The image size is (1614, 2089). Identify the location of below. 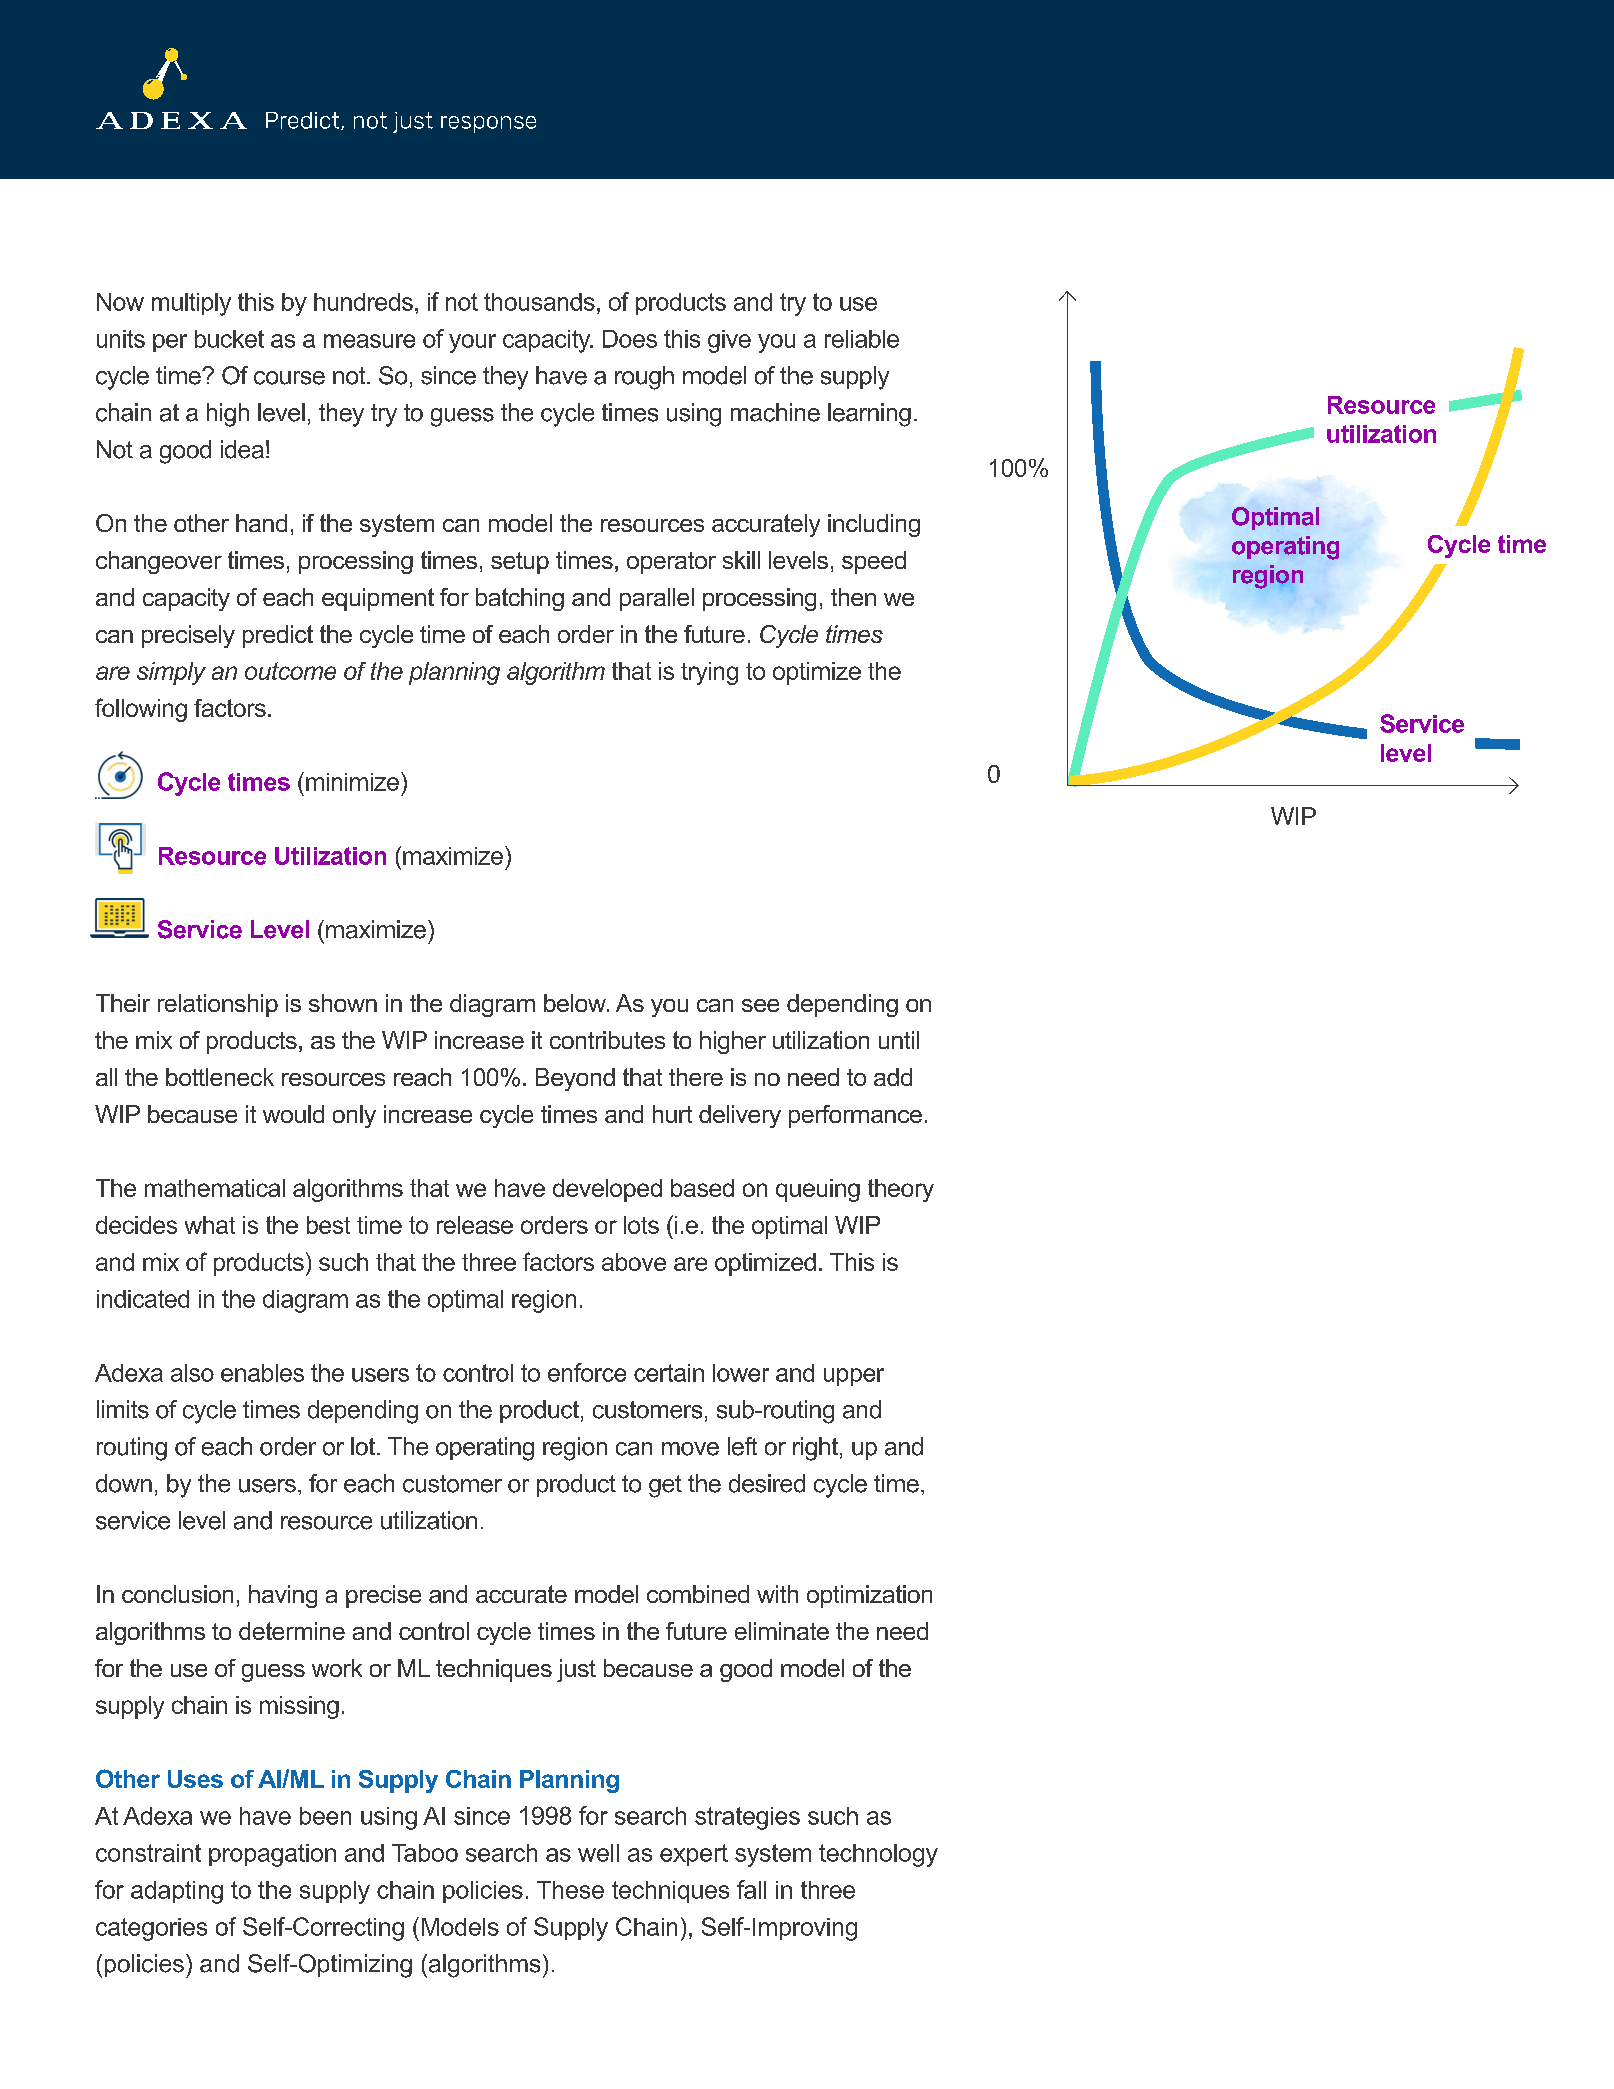
(576, 1003).
